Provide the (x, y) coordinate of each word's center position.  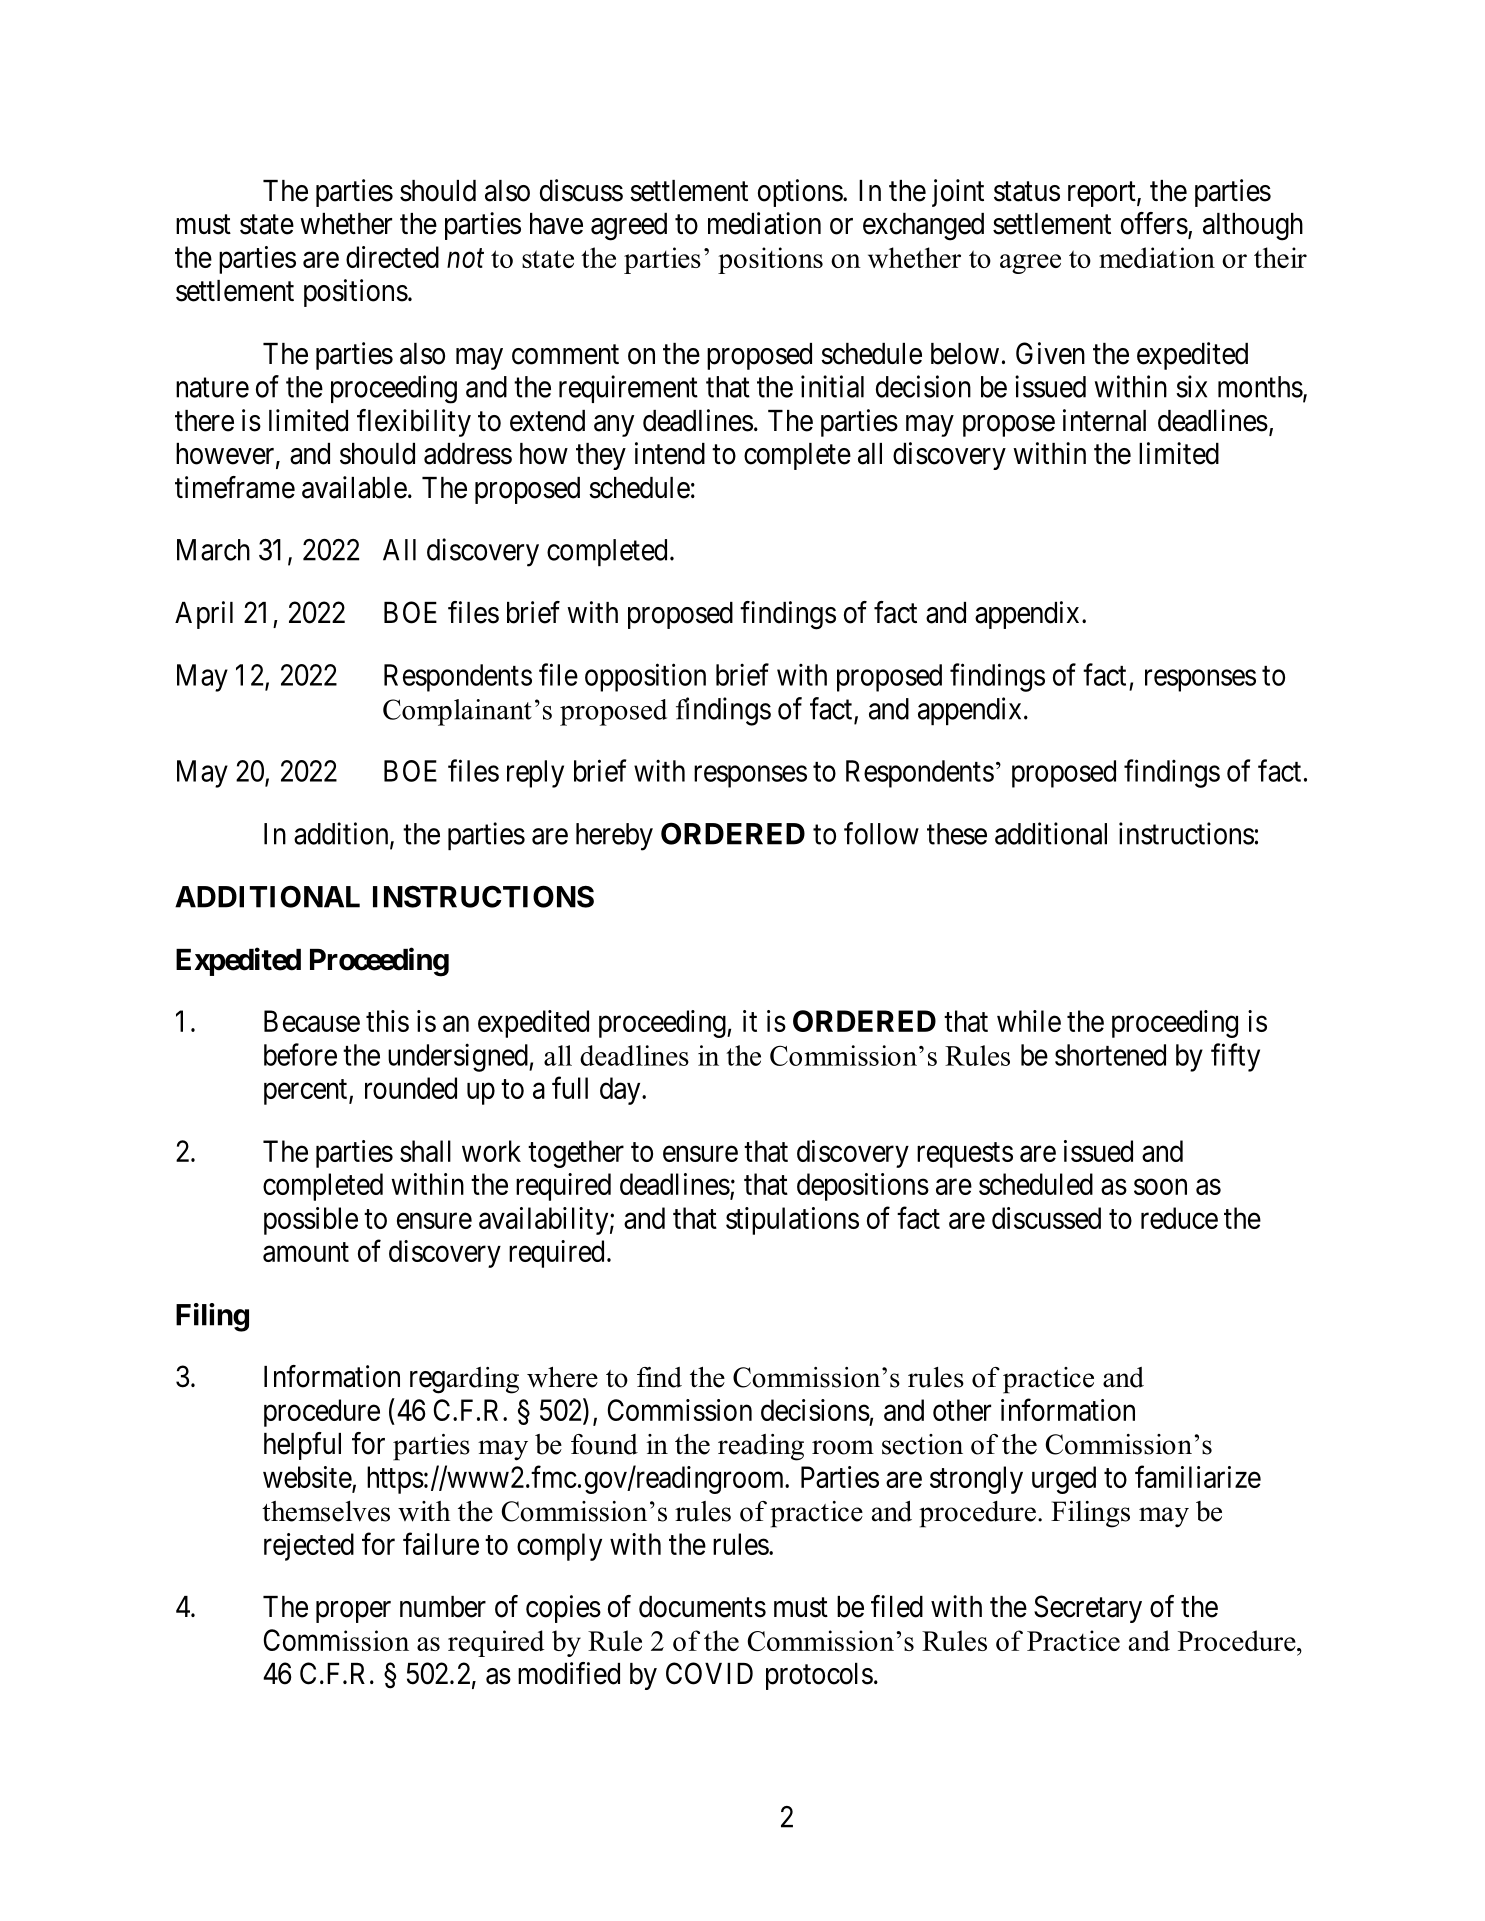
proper (353, 1612)
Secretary (1088, 1609)
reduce (1179, 1218)
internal (1104, 420)
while (1029, 1021)
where (562, 1377)
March (213, 550)
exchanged (923, 227)
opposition (645, 677)
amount (306, 1252)
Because (312, 1021)
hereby (614, 837)
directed (392, 257)
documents (702, 1607)
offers (1154, 223)
